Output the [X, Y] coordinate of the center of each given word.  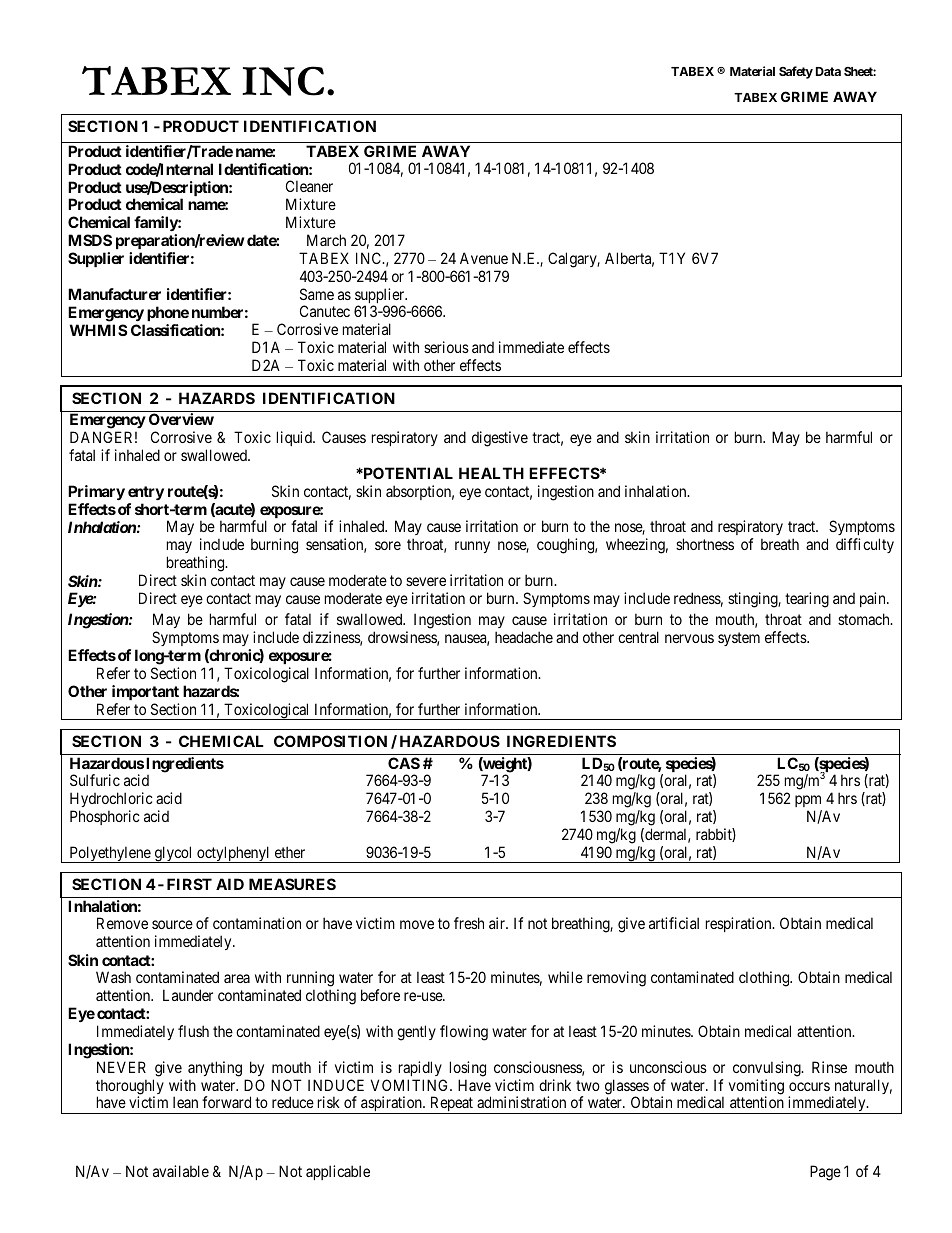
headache [524, 637]
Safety [796, 72]
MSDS [90, 240]
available [181, 1171]
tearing [807, 600]
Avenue [484, 258]
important [145, 692]
